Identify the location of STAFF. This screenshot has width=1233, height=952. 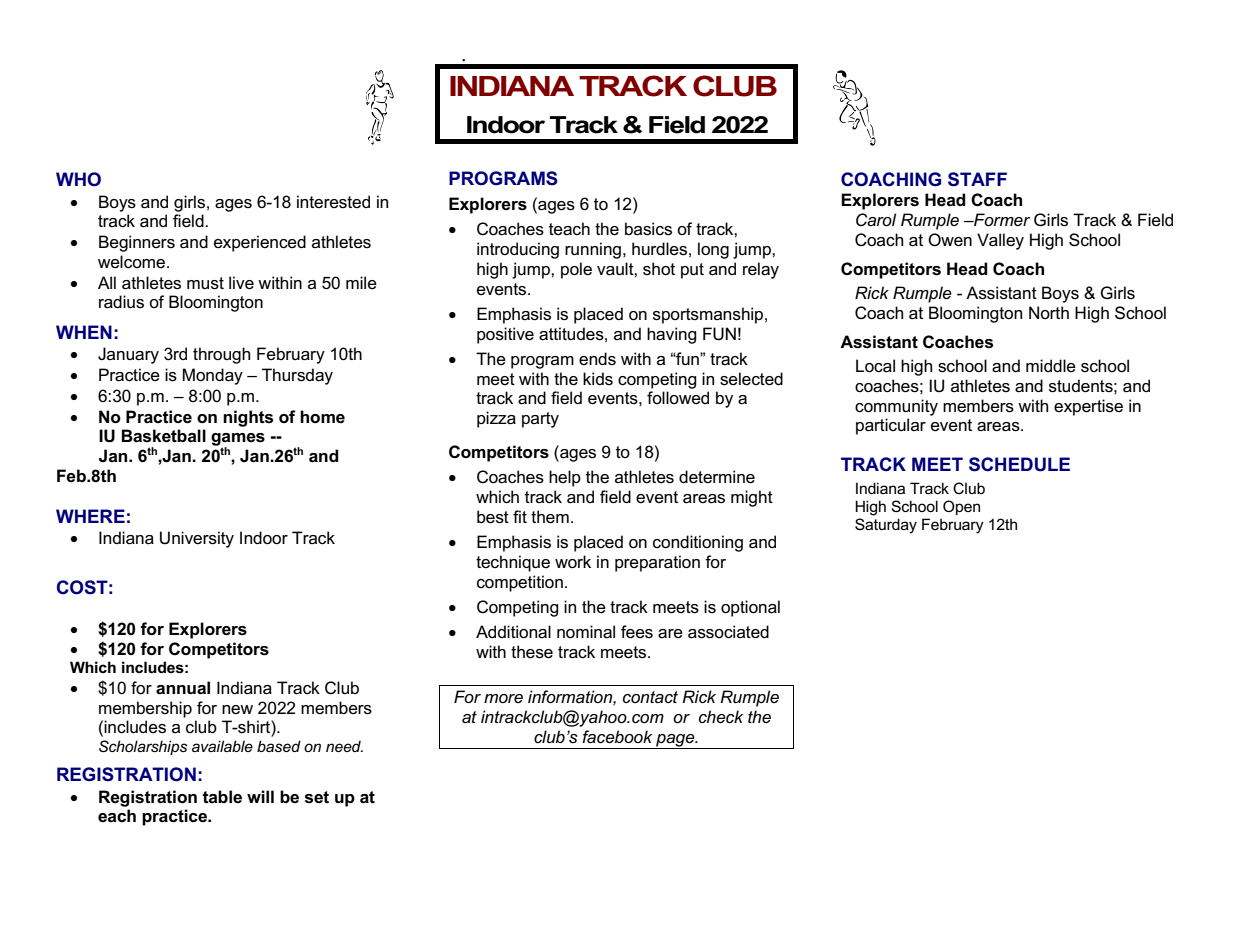
(977, 179).
